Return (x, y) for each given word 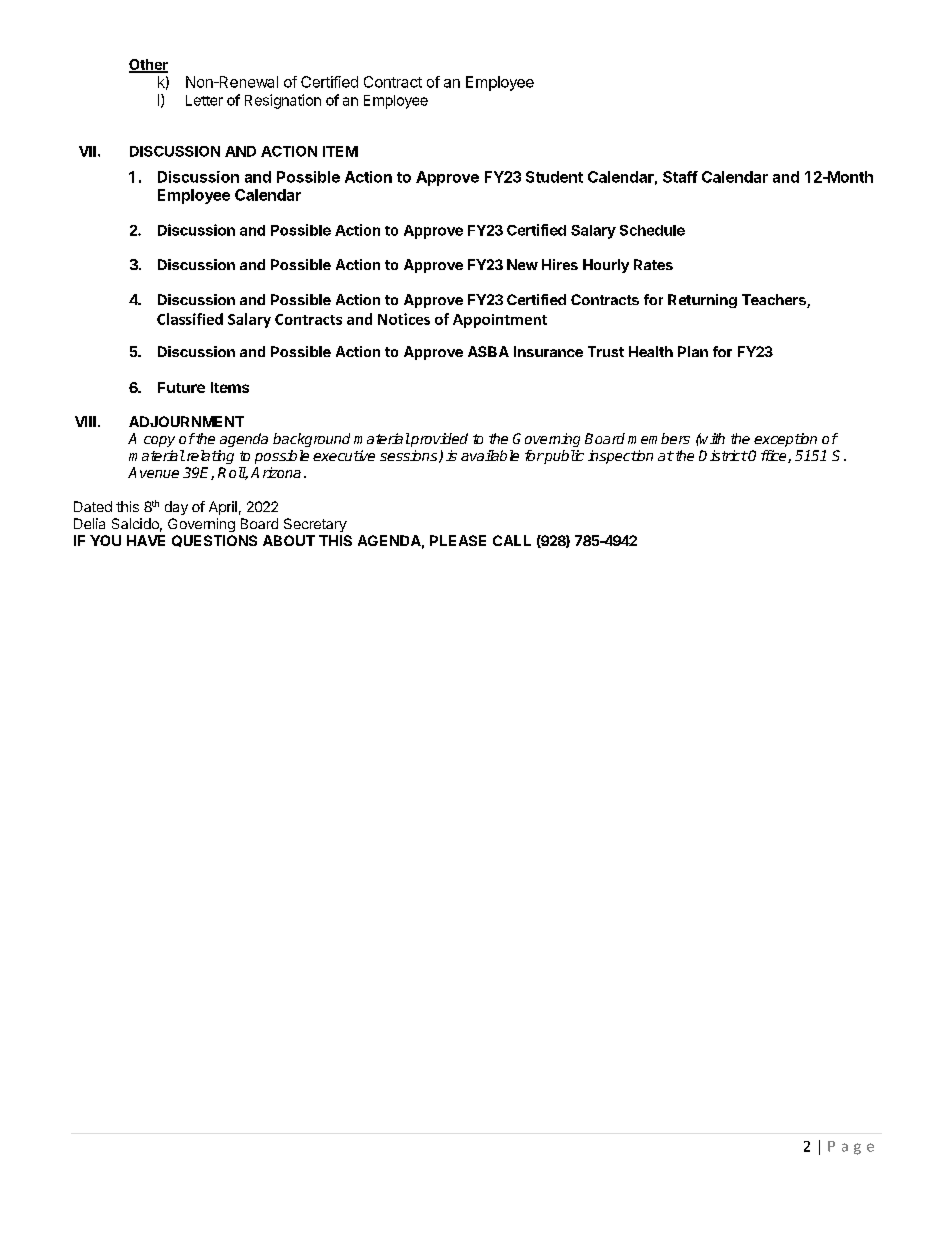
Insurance (548, 351)
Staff (680, 177)
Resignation (283, 101)
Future (181, 387)
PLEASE (458, 540)
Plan (693, 351)
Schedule (652, 230)
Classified (190, 319)
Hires (560, 264)
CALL (512, 540)
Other (148, 65)
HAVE (146, 540)
